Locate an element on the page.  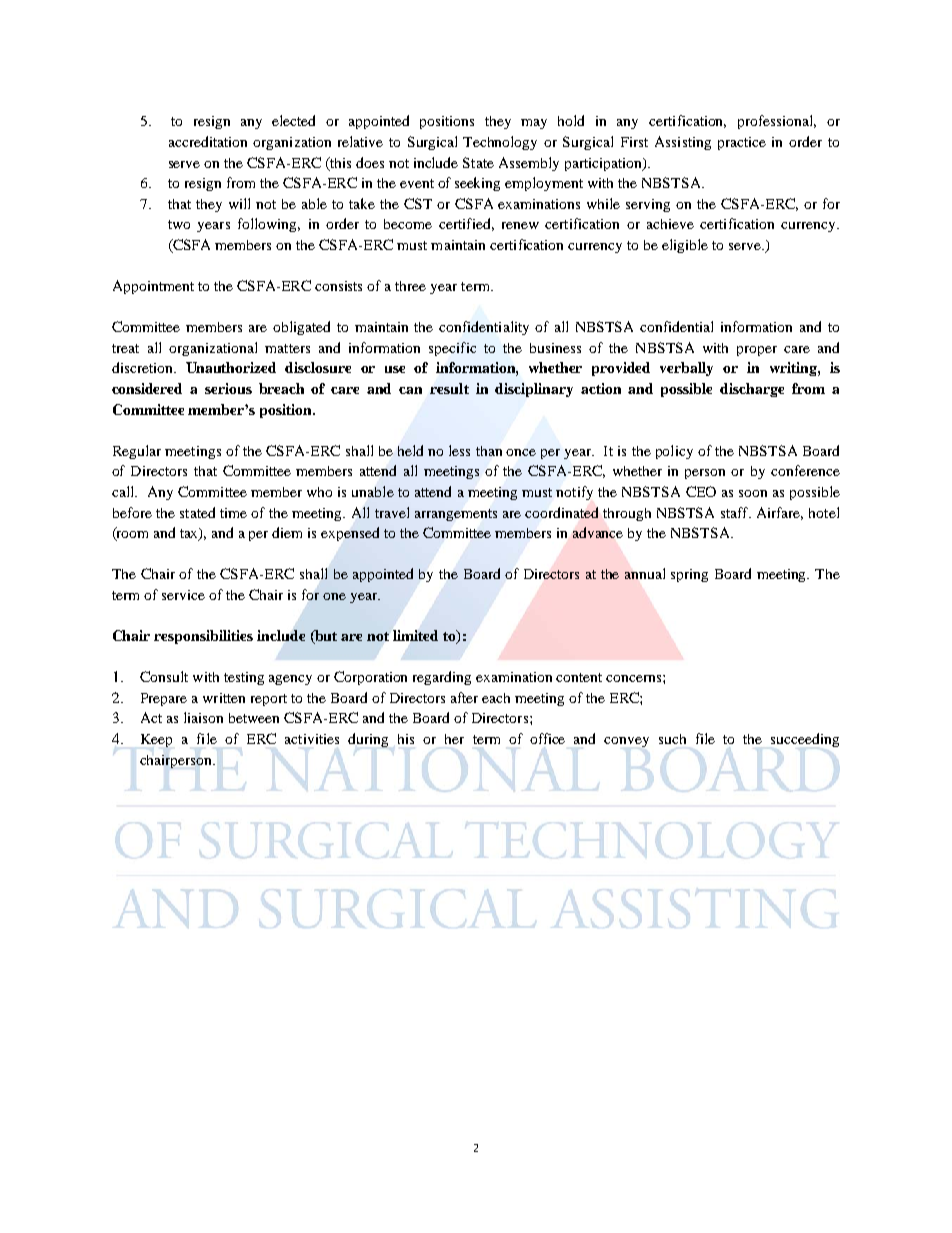
specific is located at coordinates (452, 349).
